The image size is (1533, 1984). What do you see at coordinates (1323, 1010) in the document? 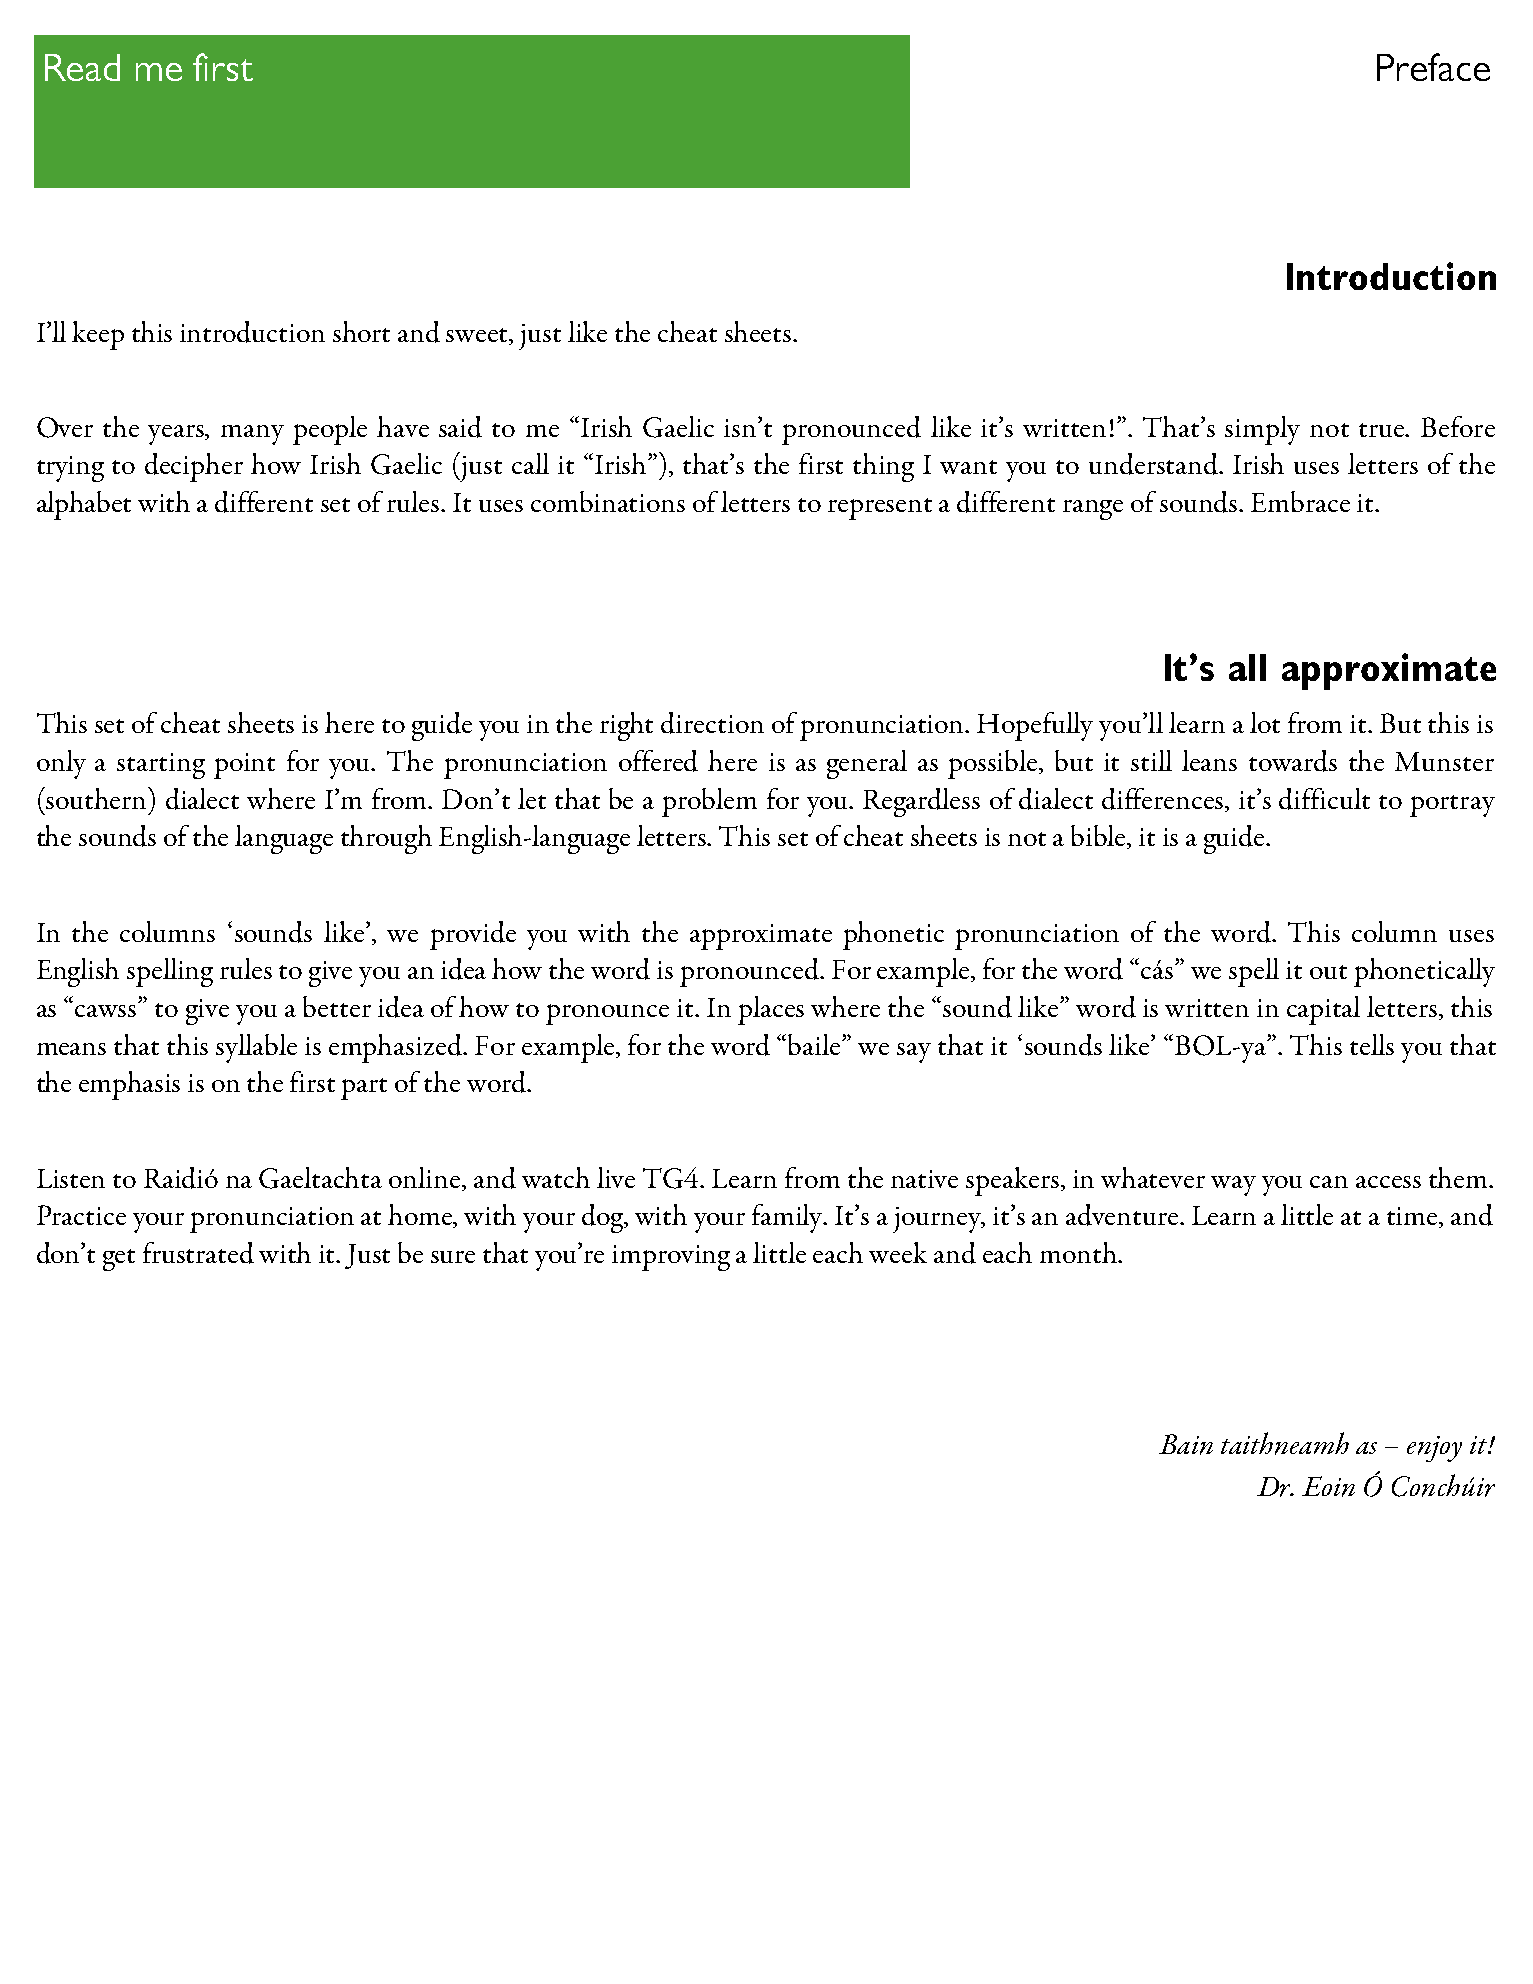
I see `capital` at bounding box center [1323, 1010].
